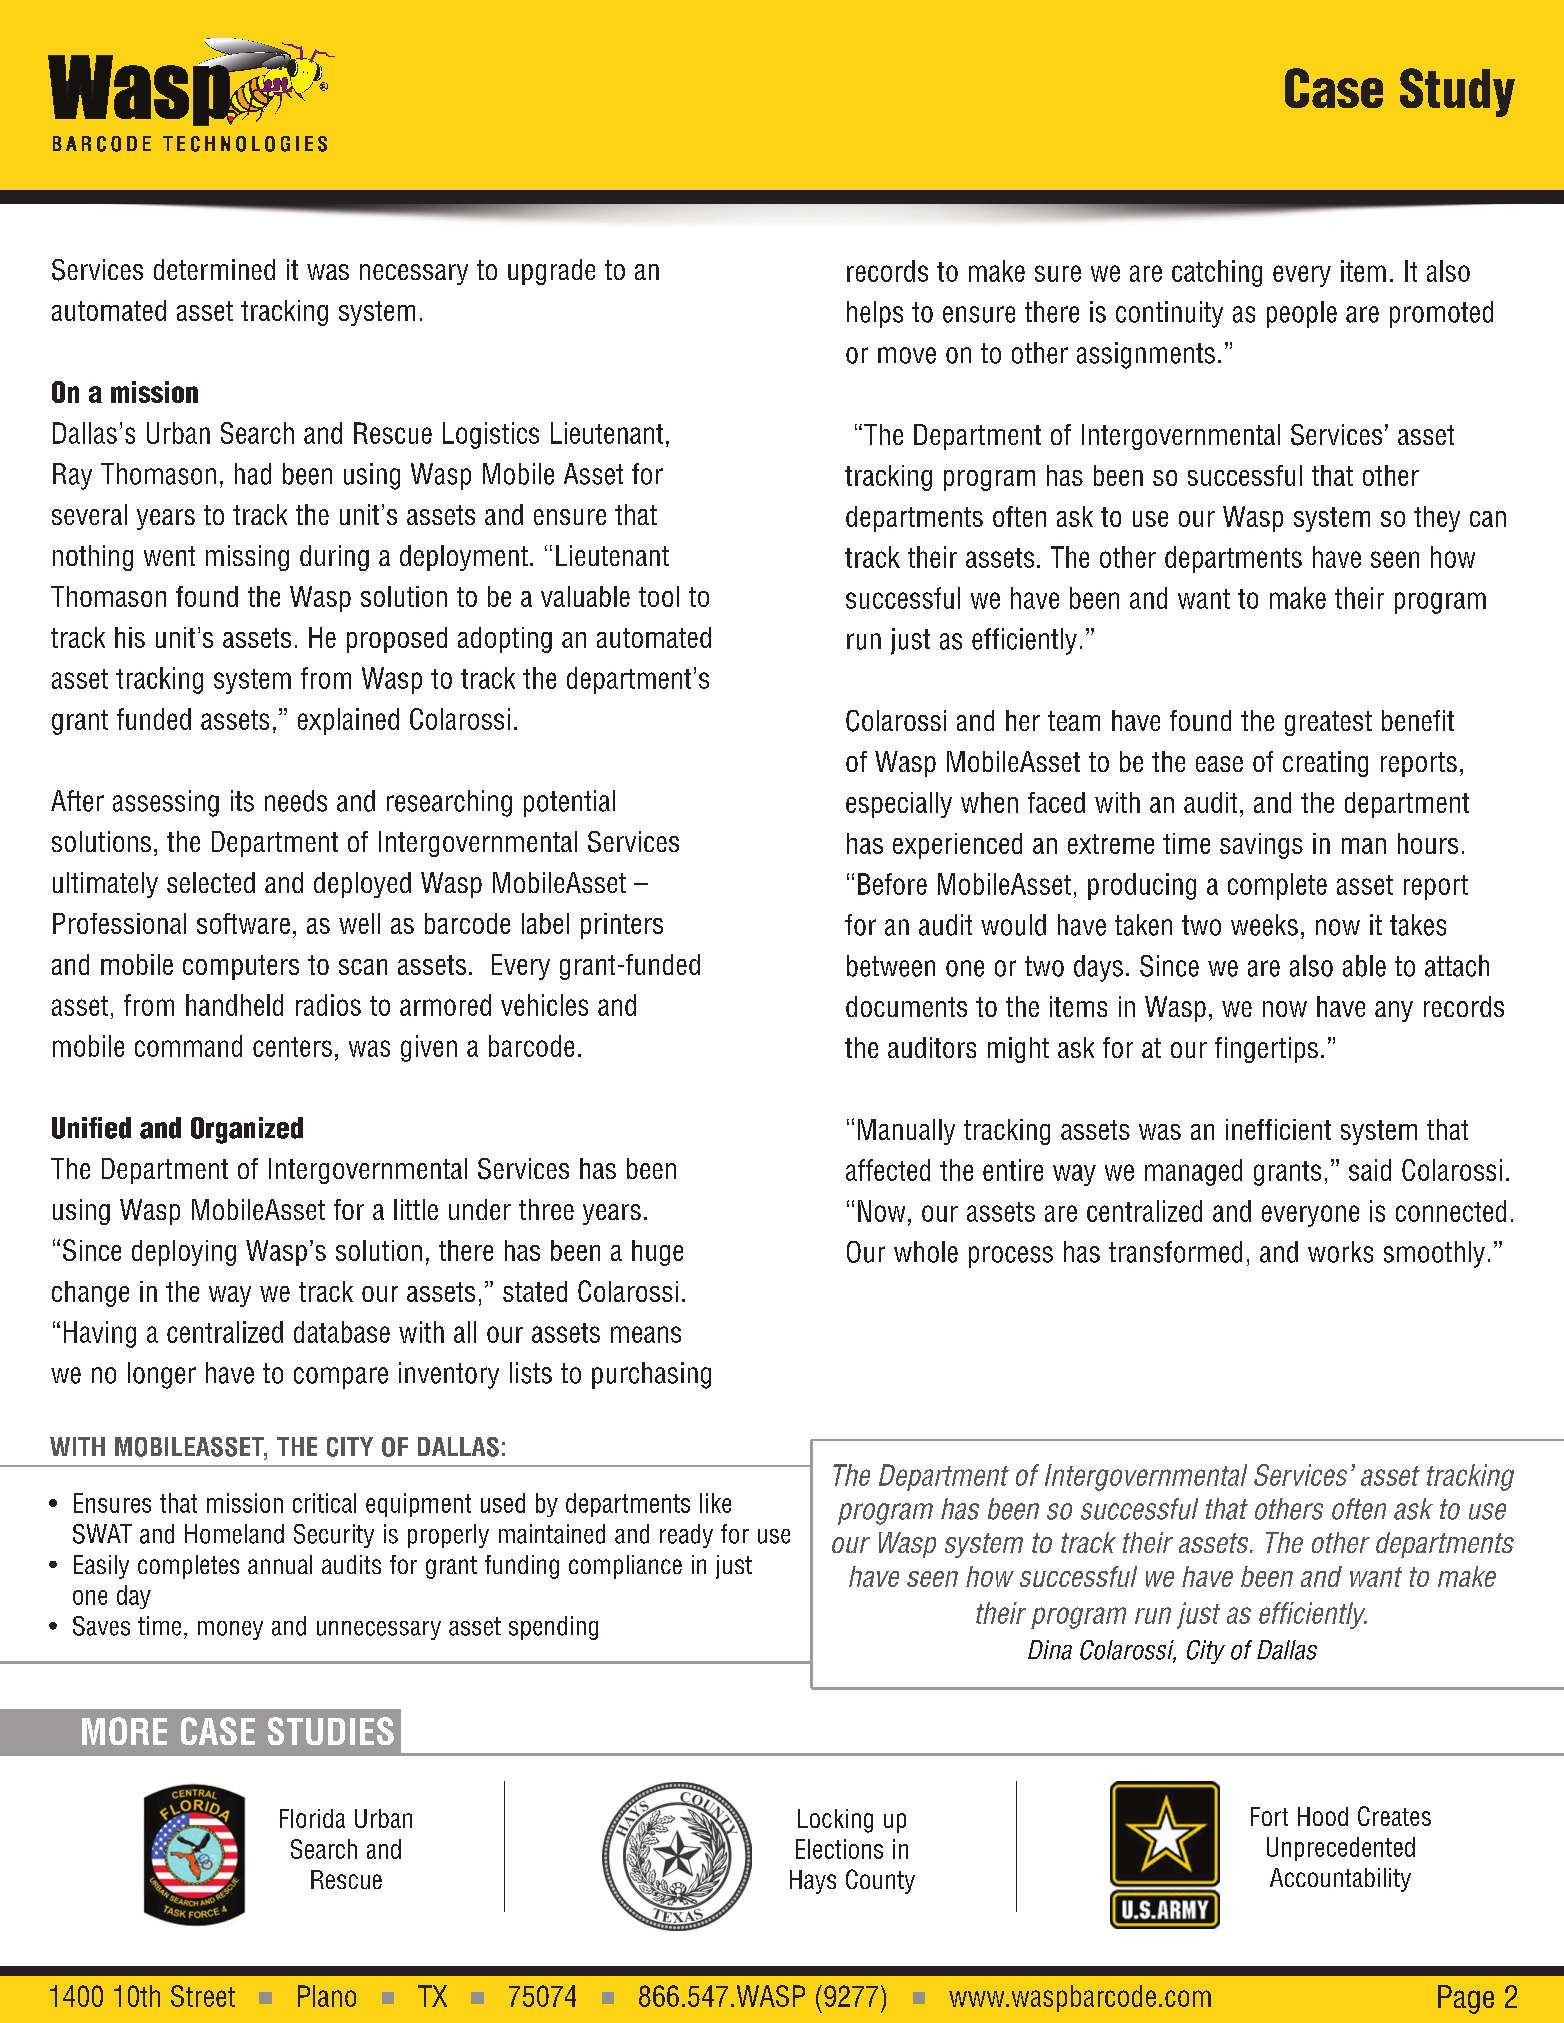 This document has height=2023, width=1564. I want to click on documents, so click(906, 1006).
